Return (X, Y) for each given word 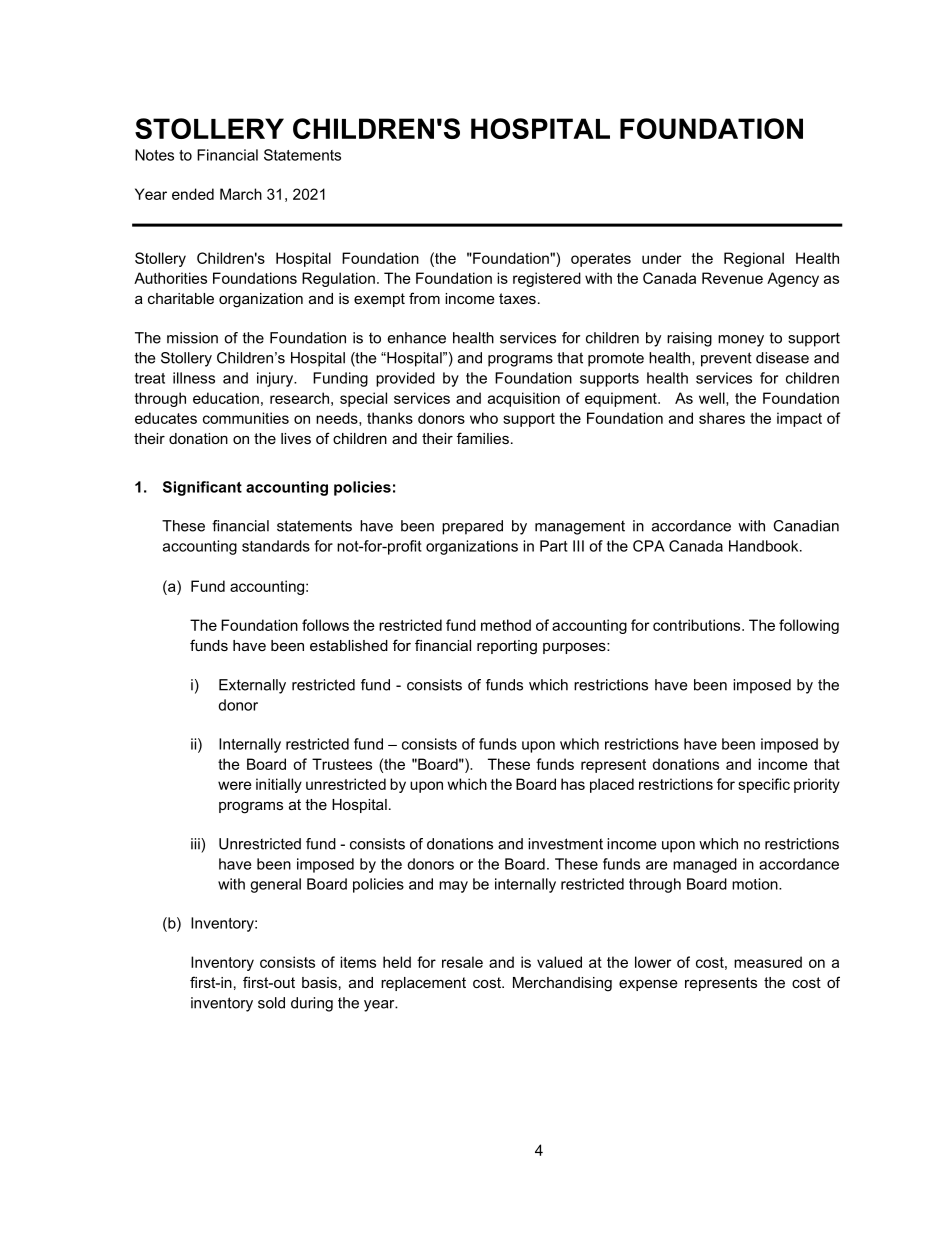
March (241, 194)
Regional (754, 259)
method (506, 625)
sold (271, 1003)
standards (276, 546)
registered (547, 279)
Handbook (765, 546)
